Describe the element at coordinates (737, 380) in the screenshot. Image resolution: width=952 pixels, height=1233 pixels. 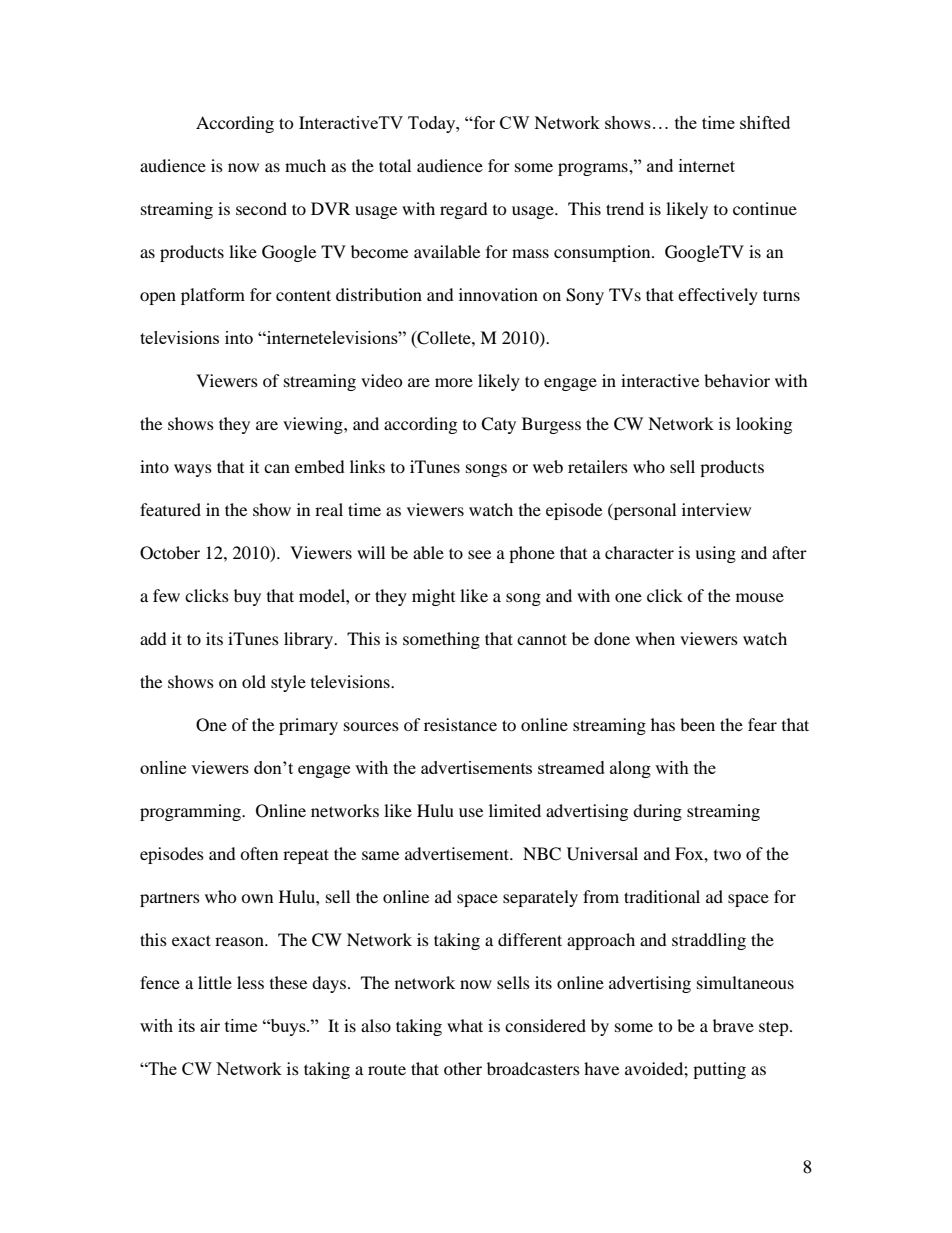
I see `behavior` at that location.
